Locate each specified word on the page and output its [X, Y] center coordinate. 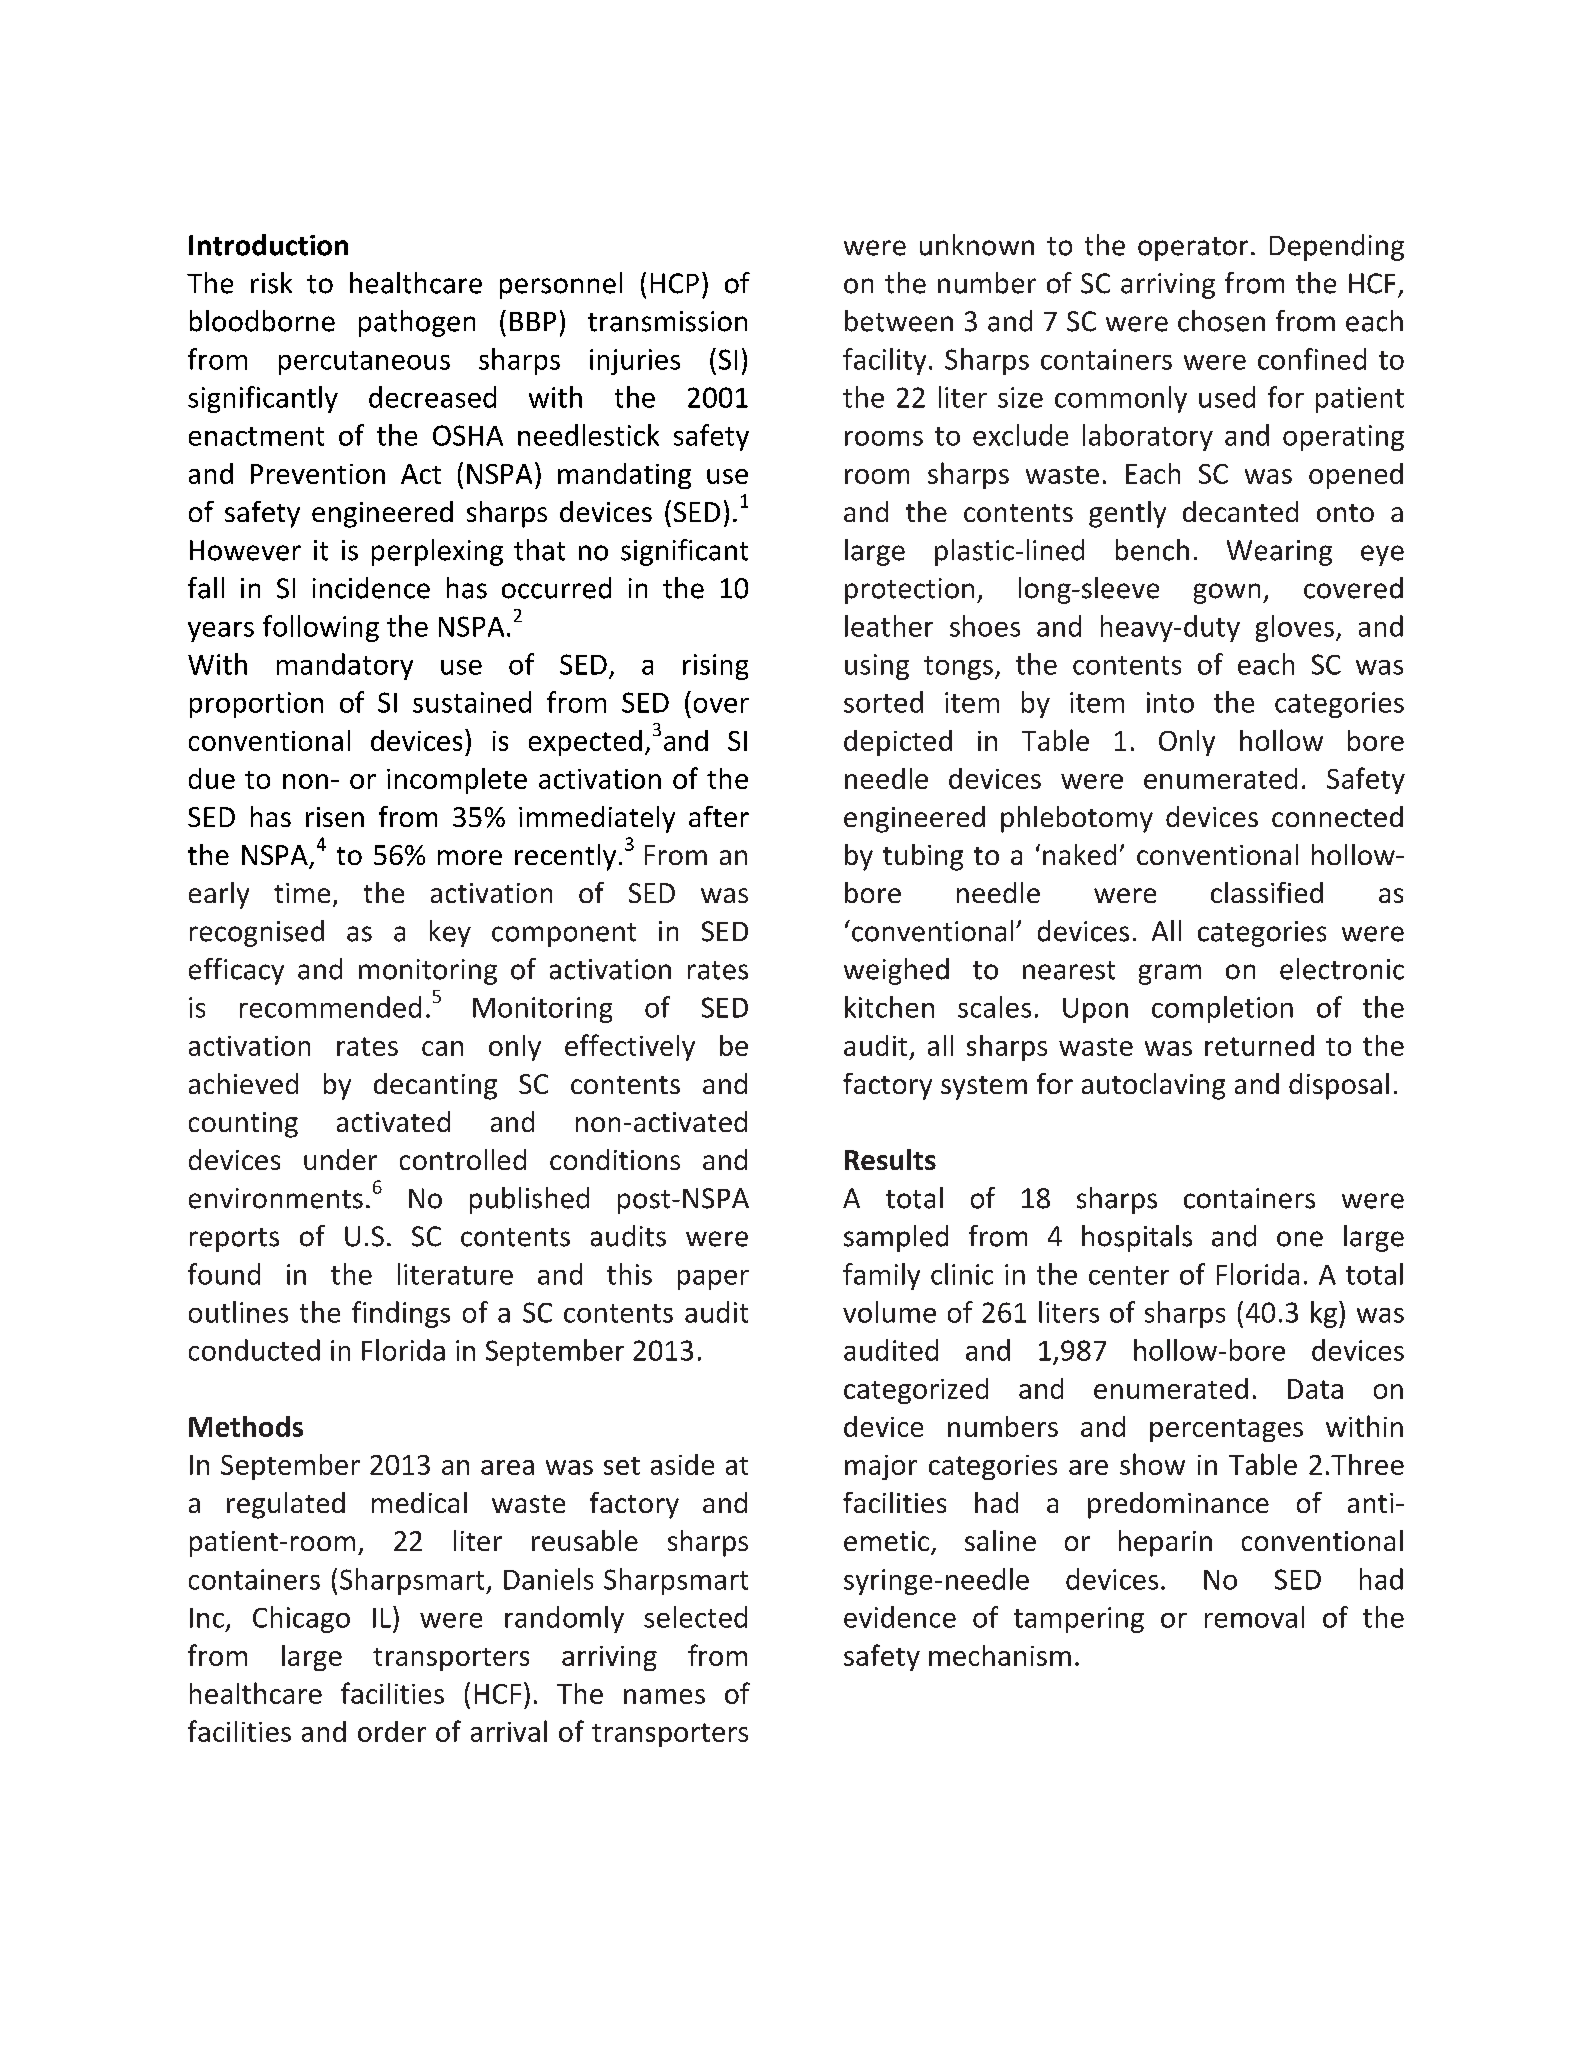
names [664, 1696]
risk [271, 283]
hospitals [1137, 1238]
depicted [898, 743]
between [899, 321]
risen [335, 817]
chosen [1221, 321]
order [392, 1731]
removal [1254, 1617]
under [340, 1159]
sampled [896, 1238]
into [1170, 702]
